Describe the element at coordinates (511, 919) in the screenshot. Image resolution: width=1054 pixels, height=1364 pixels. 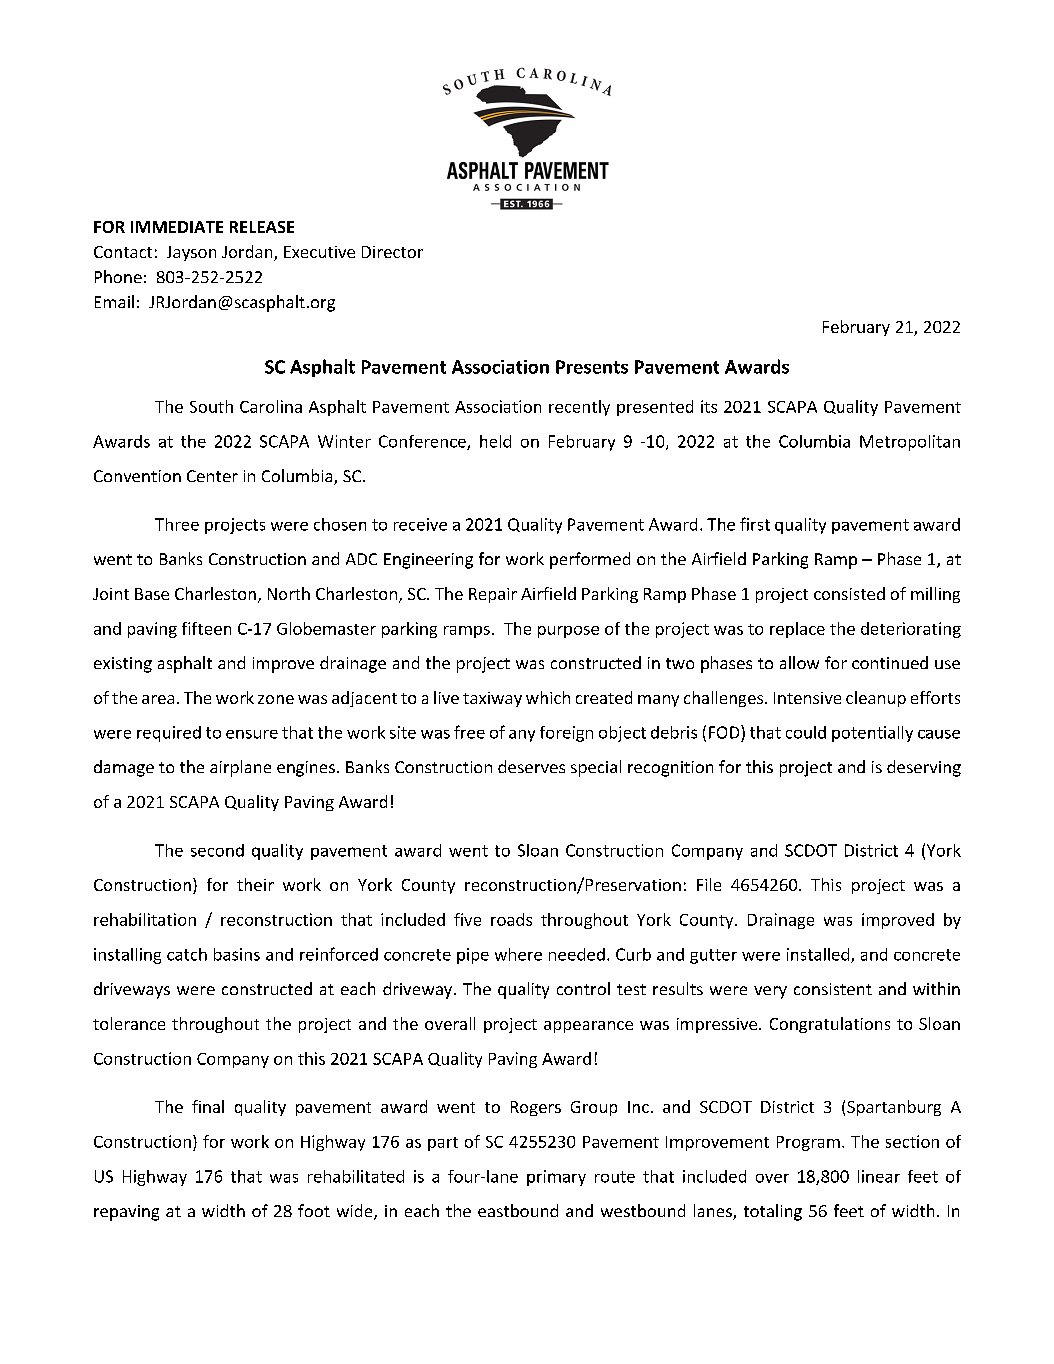
I see `roads` at that location.
